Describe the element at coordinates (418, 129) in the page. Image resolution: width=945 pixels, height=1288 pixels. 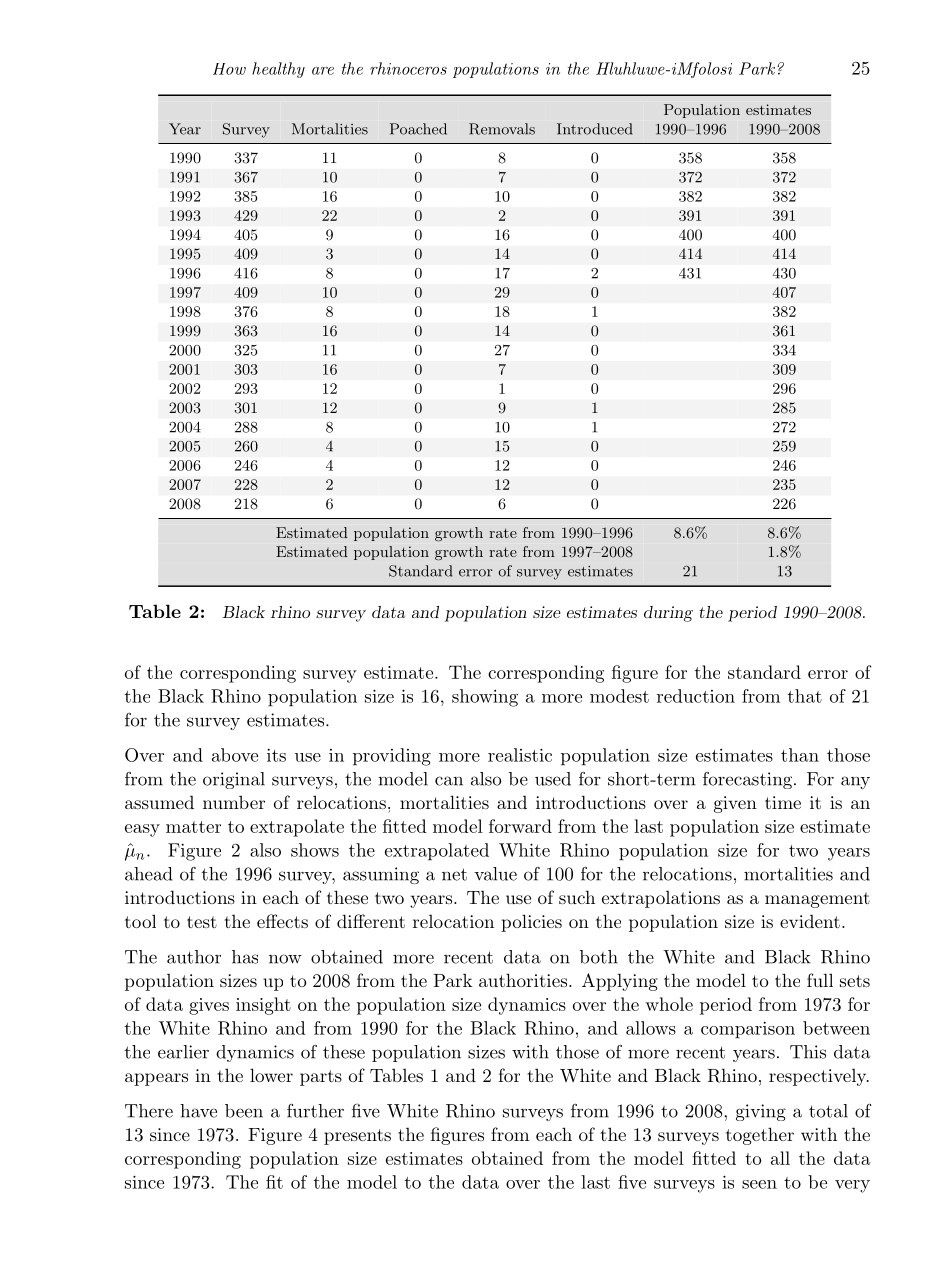
I see `Poached` at that location.
